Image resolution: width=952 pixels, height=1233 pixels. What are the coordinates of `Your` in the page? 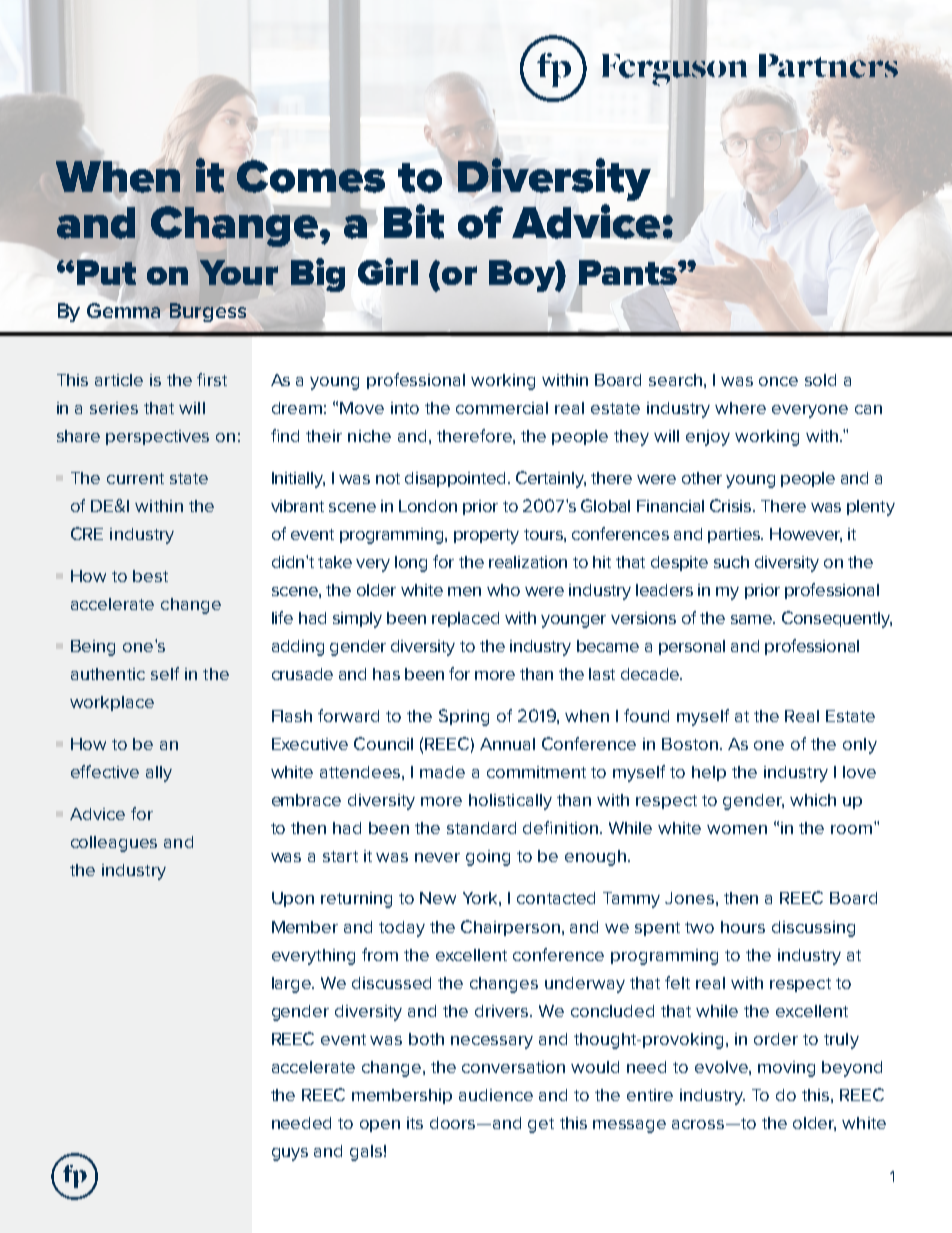 It's located at (239, 272).
